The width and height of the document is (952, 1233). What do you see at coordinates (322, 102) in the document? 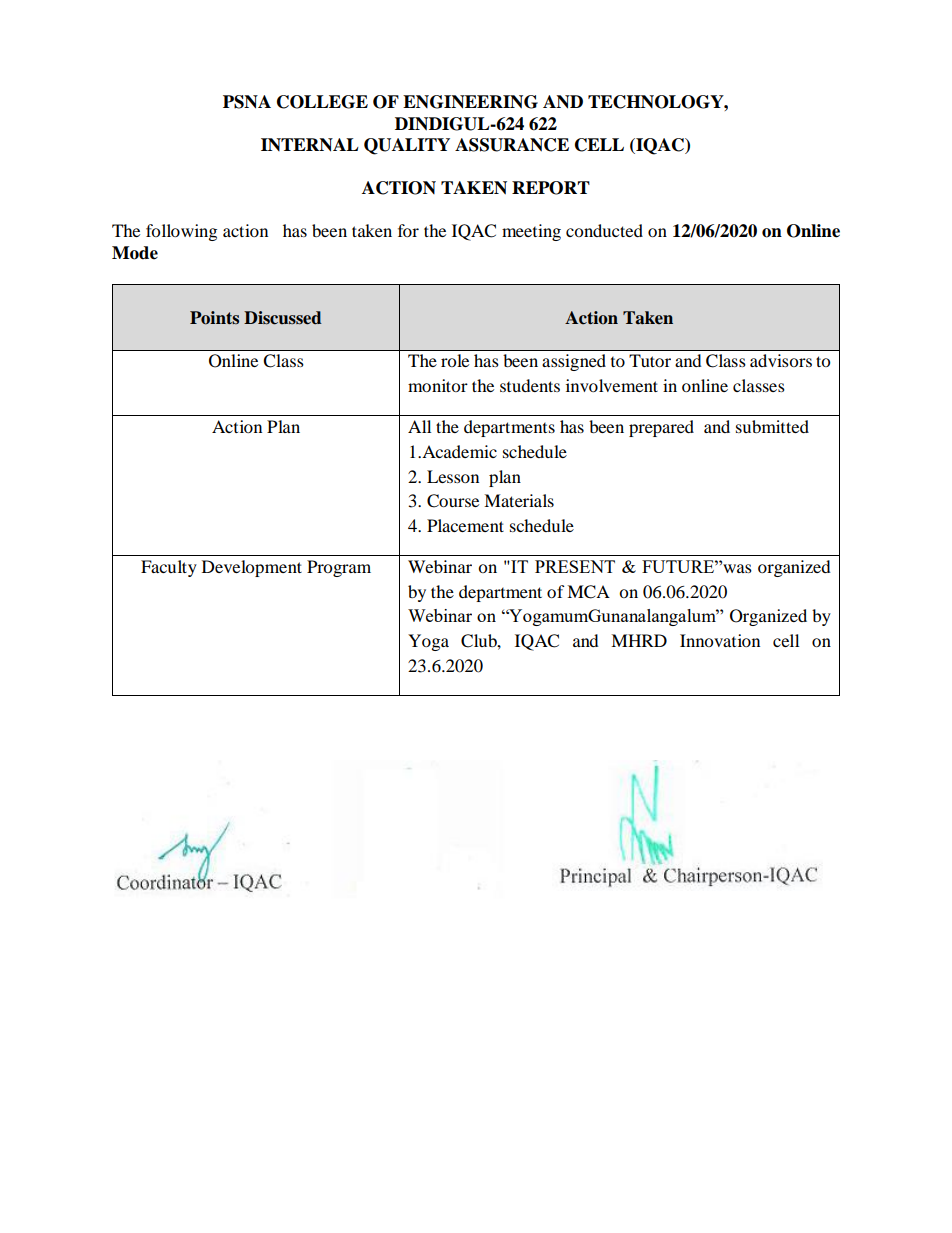
I see `COLLEGE` at bounding box center [322, 102].
